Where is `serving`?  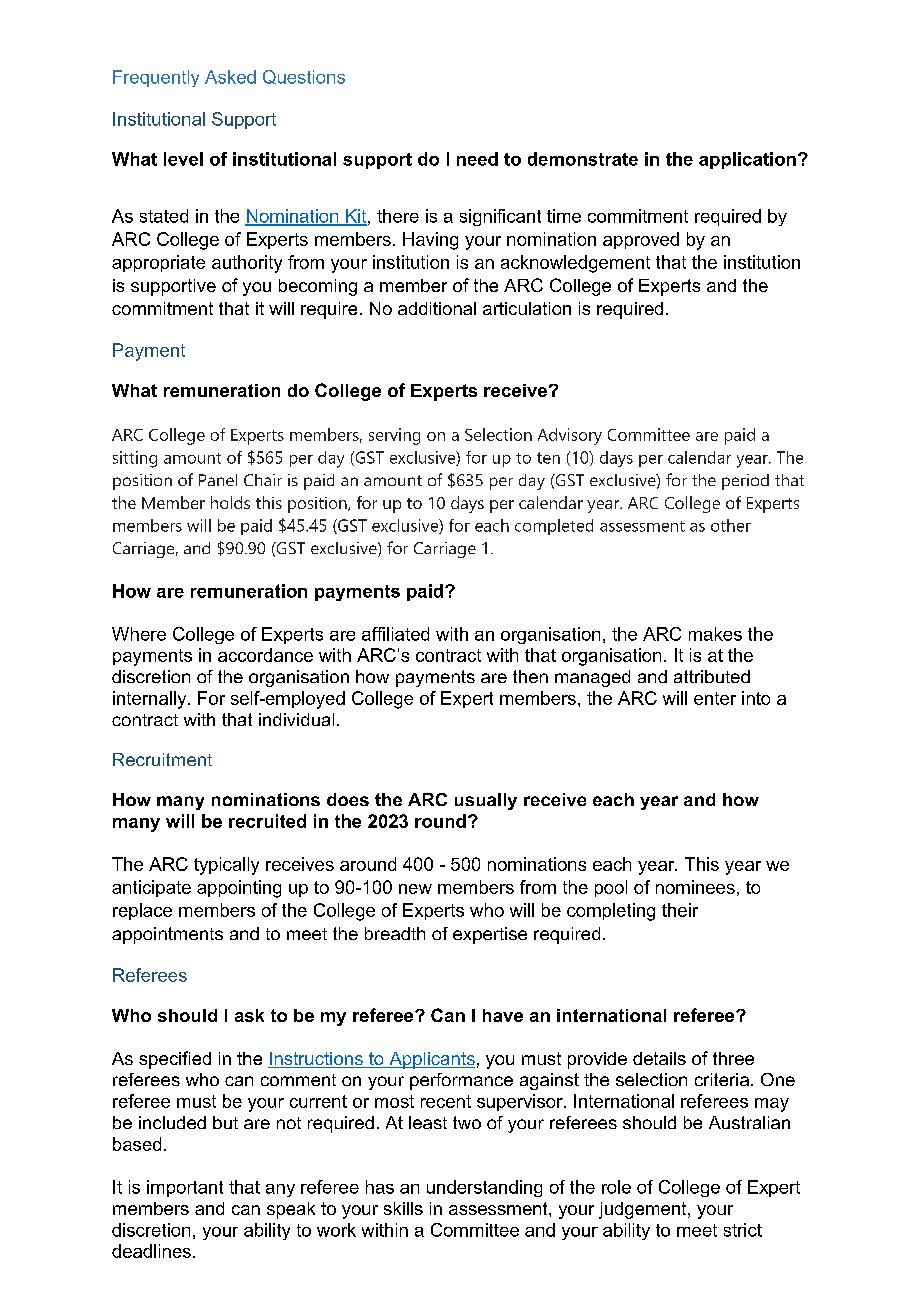
serving is located at coordinates (394, 436).
